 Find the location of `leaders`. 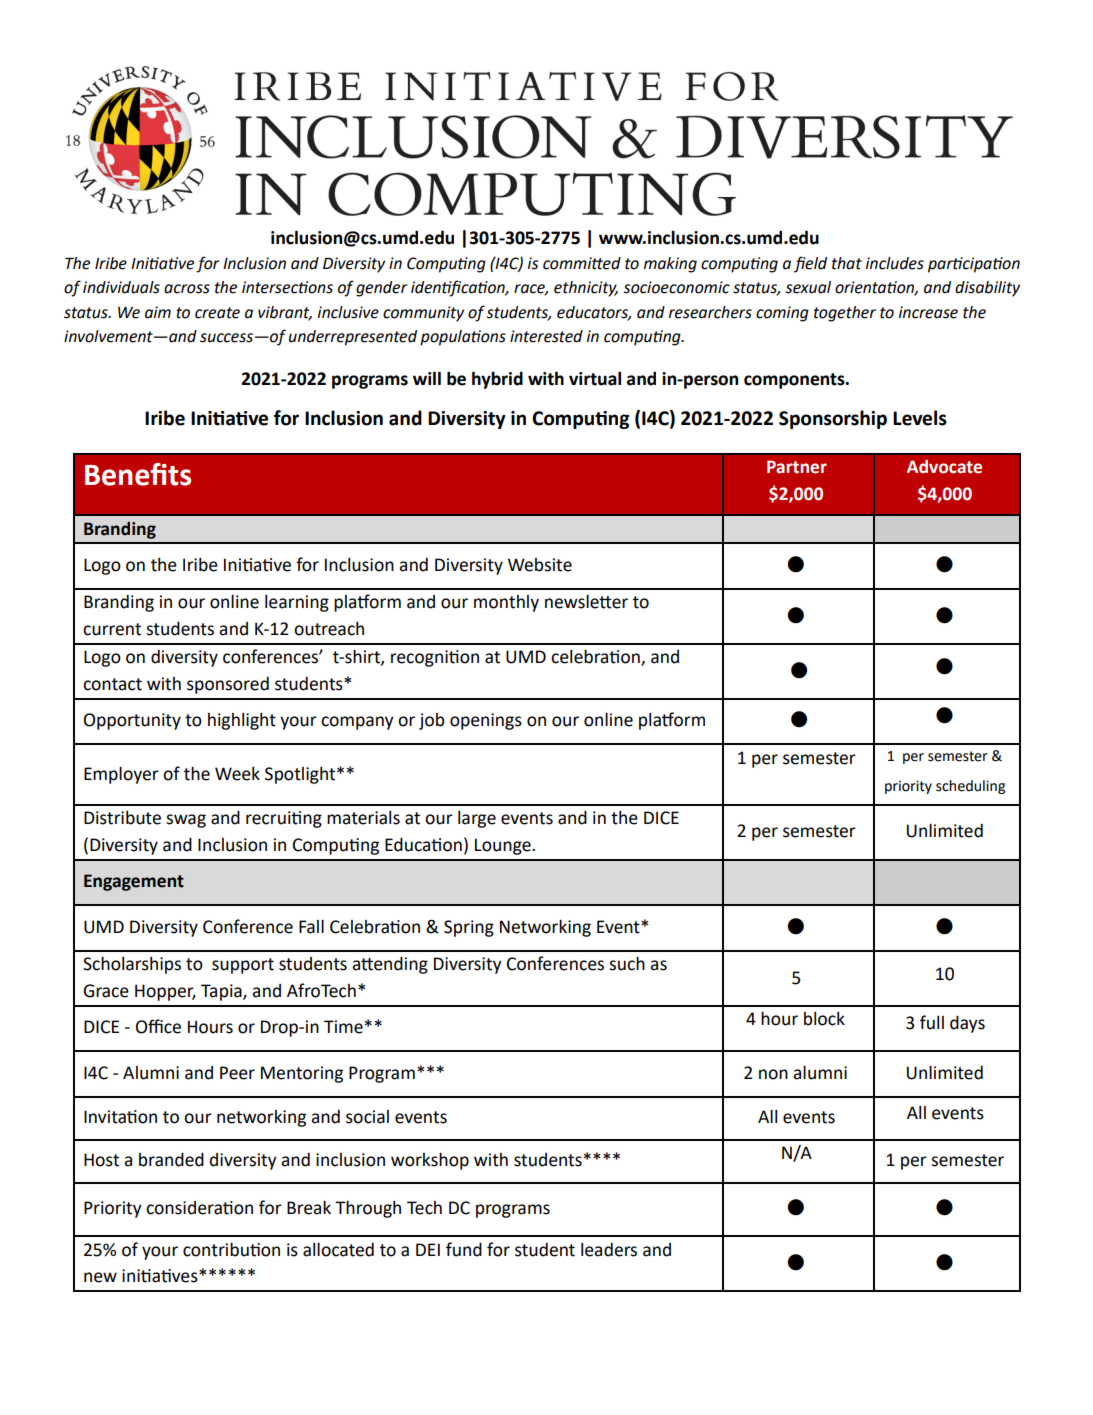

leaders is located at coordinates (609, 1250).
